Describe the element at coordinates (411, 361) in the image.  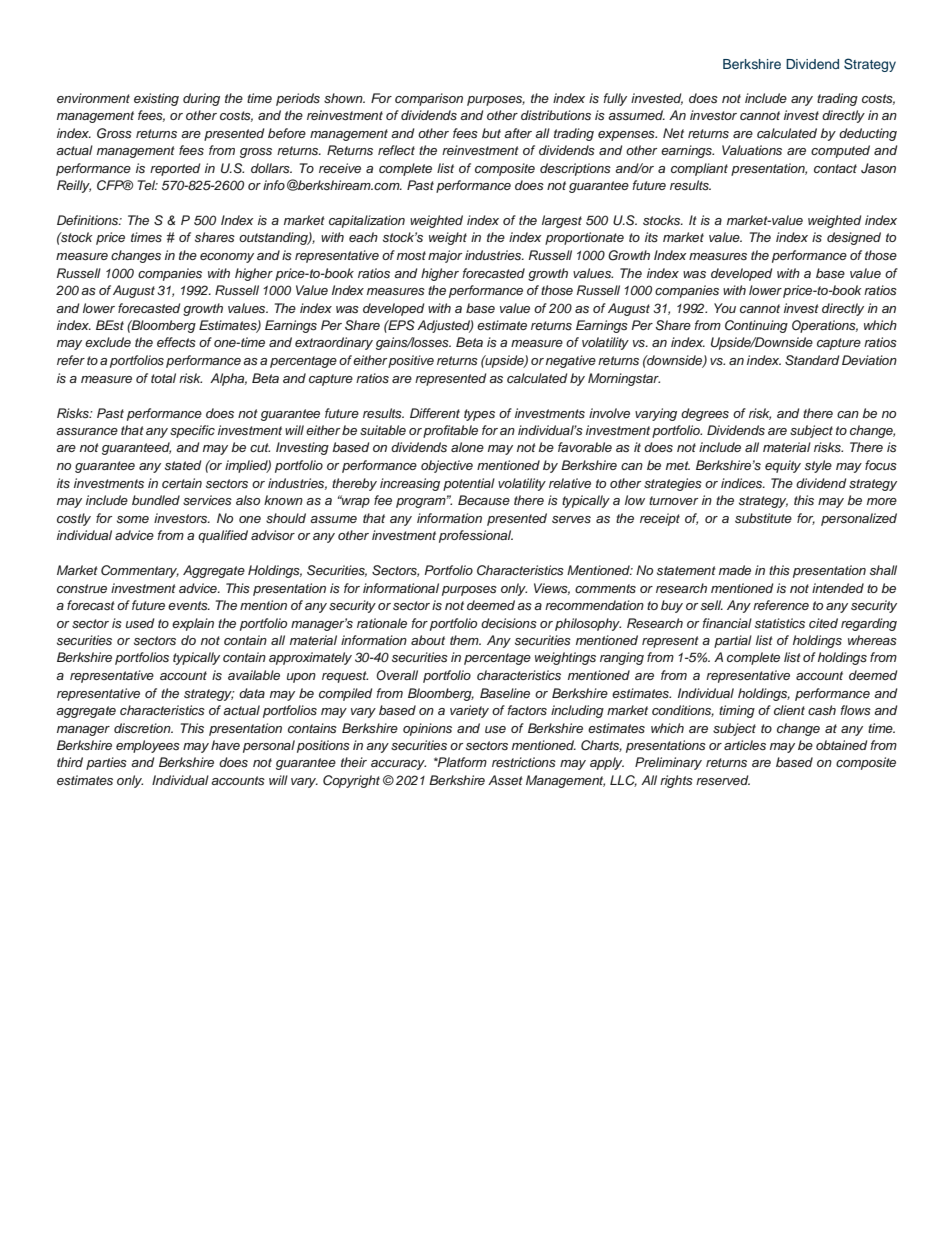
I see `positive` at that location.
